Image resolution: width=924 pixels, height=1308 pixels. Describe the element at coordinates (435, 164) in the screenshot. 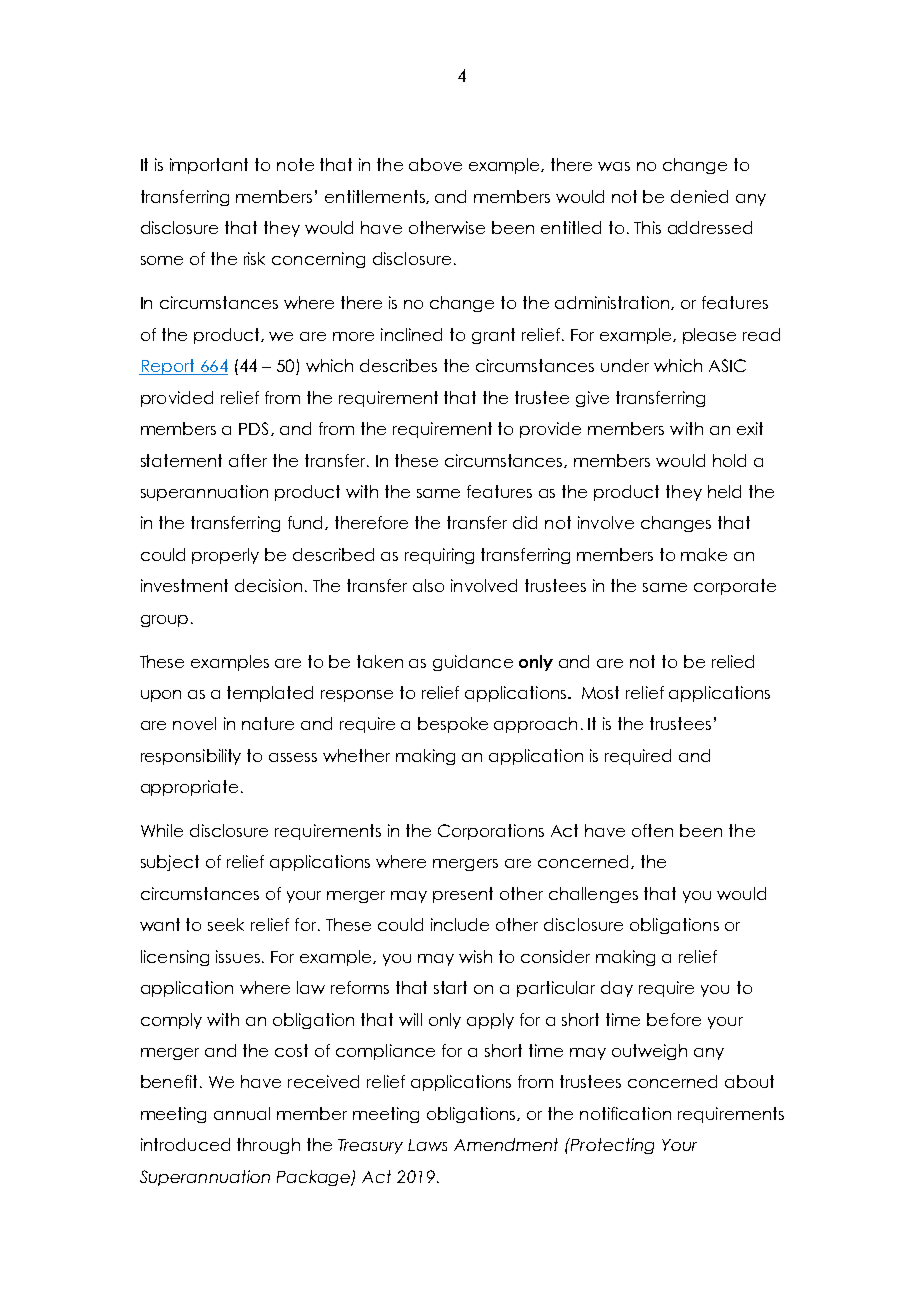

I see `above` at that location.
